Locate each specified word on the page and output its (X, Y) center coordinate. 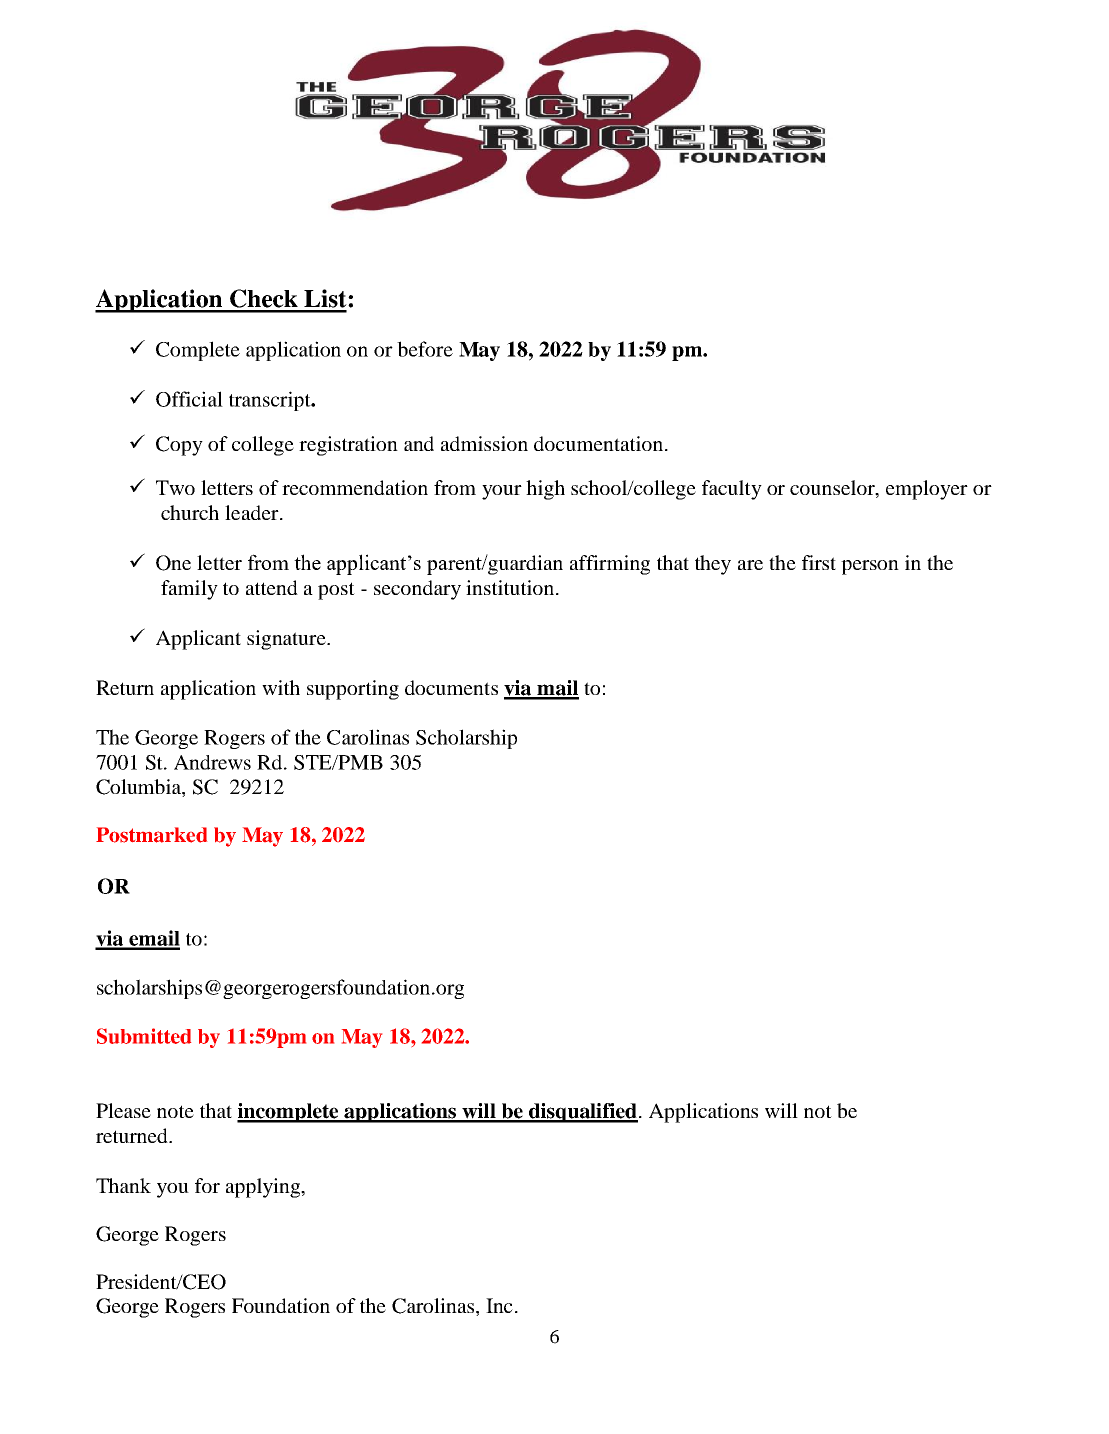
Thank (123, 1185)
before (425, 349)
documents (451, 687)
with (281, 687)
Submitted (144, 1036)
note (175, 1111)
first (819, 562)
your (502, 492)
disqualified (582, 1113)
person (870, 567)
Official (189, 399)
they (713, 565)
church (190, 512)
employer (927, 490)
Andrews (212, 762)
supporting (353, 690)
